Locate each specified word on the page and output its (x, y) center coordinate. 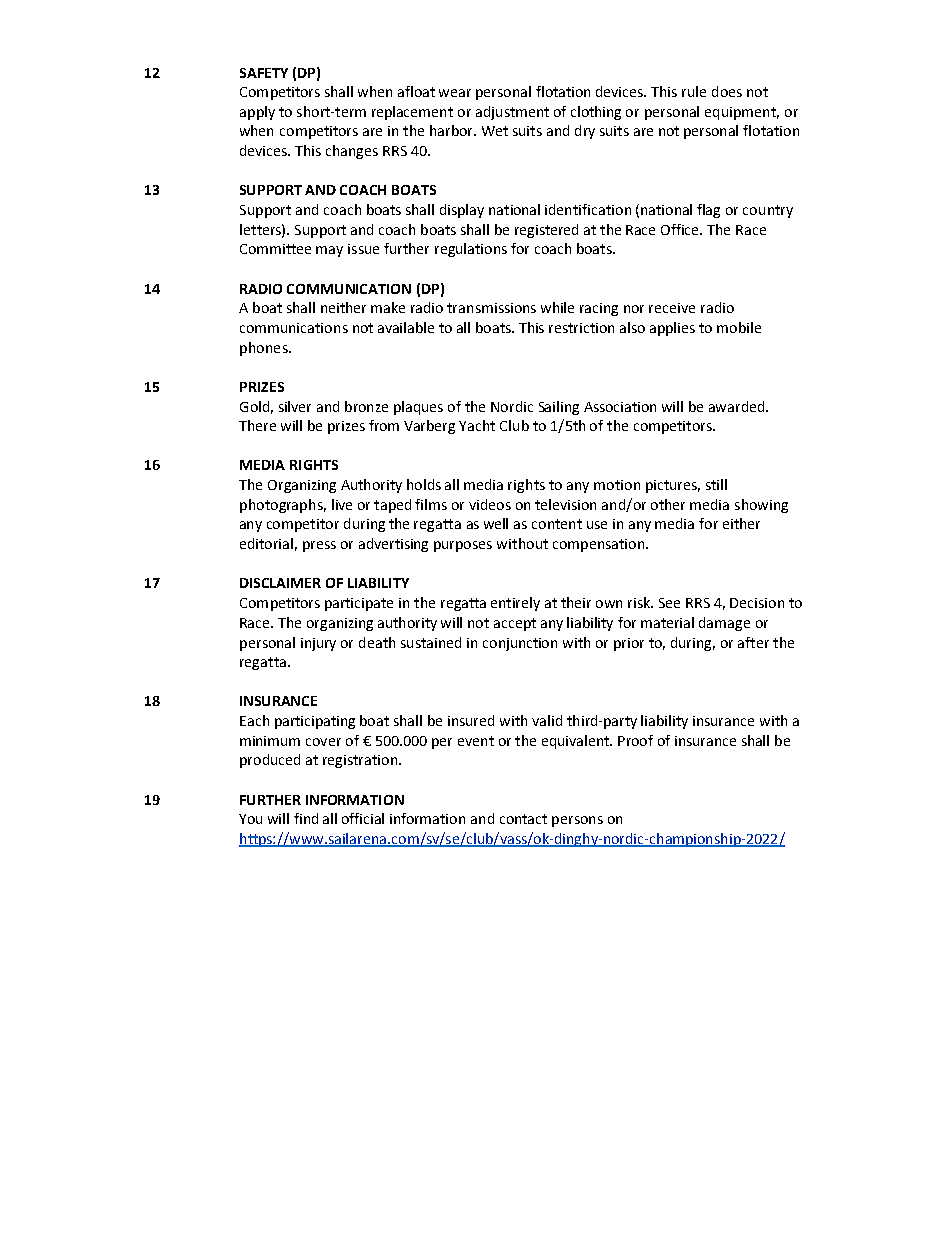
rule (694, 91)
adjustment (512, 113)
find (306, 818)
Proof (635, 740)
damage (724, 624)
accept (515, 624)
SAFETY (264, 73)
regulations (471, 250)
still (716, 484)
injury (318, 644)
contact (523, 819)
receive (672, 308)
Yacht (477, 425)
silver (295, 406)
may (329, 251)
